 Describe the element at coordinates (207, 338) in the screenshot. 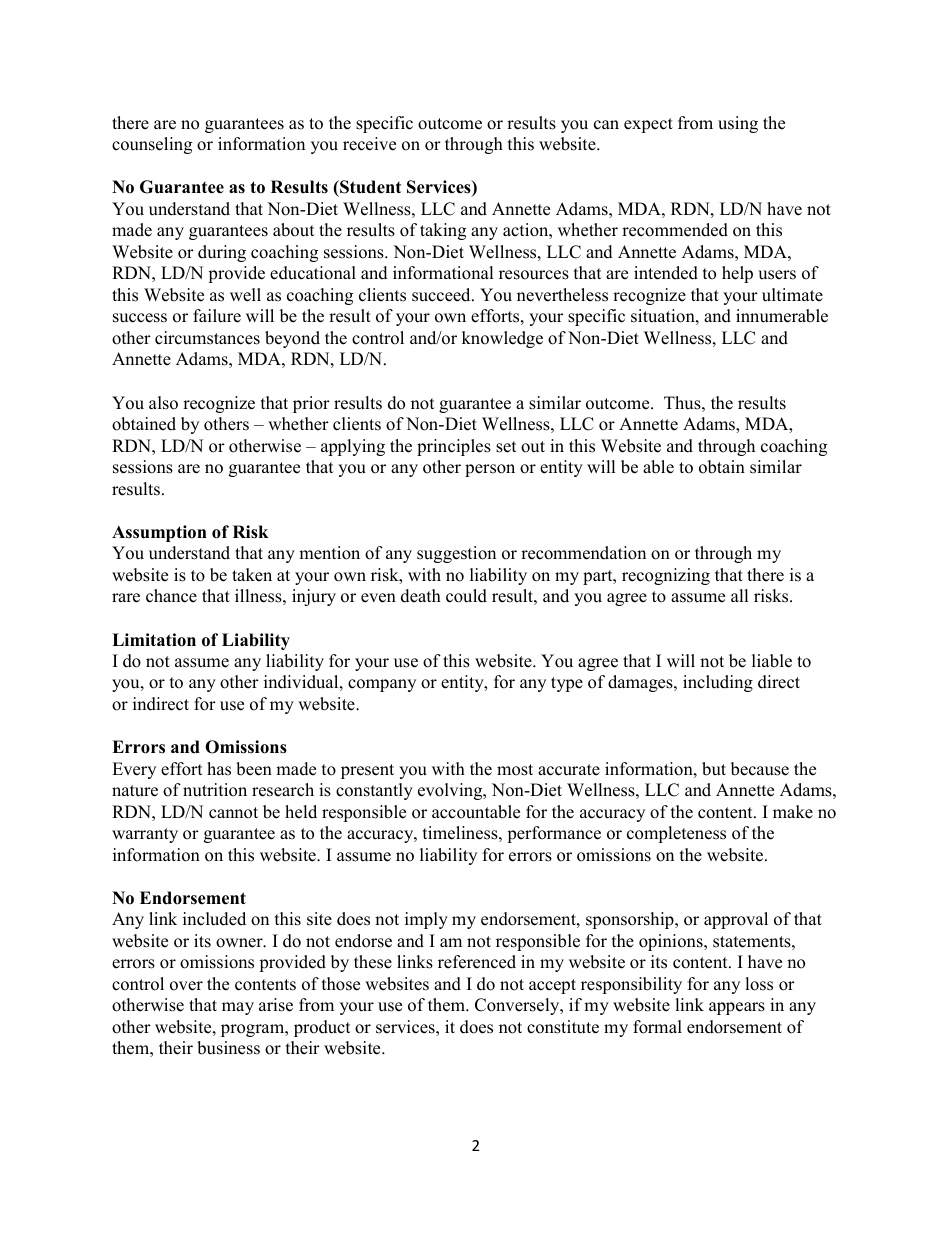

I see `circumstances` at that location.
